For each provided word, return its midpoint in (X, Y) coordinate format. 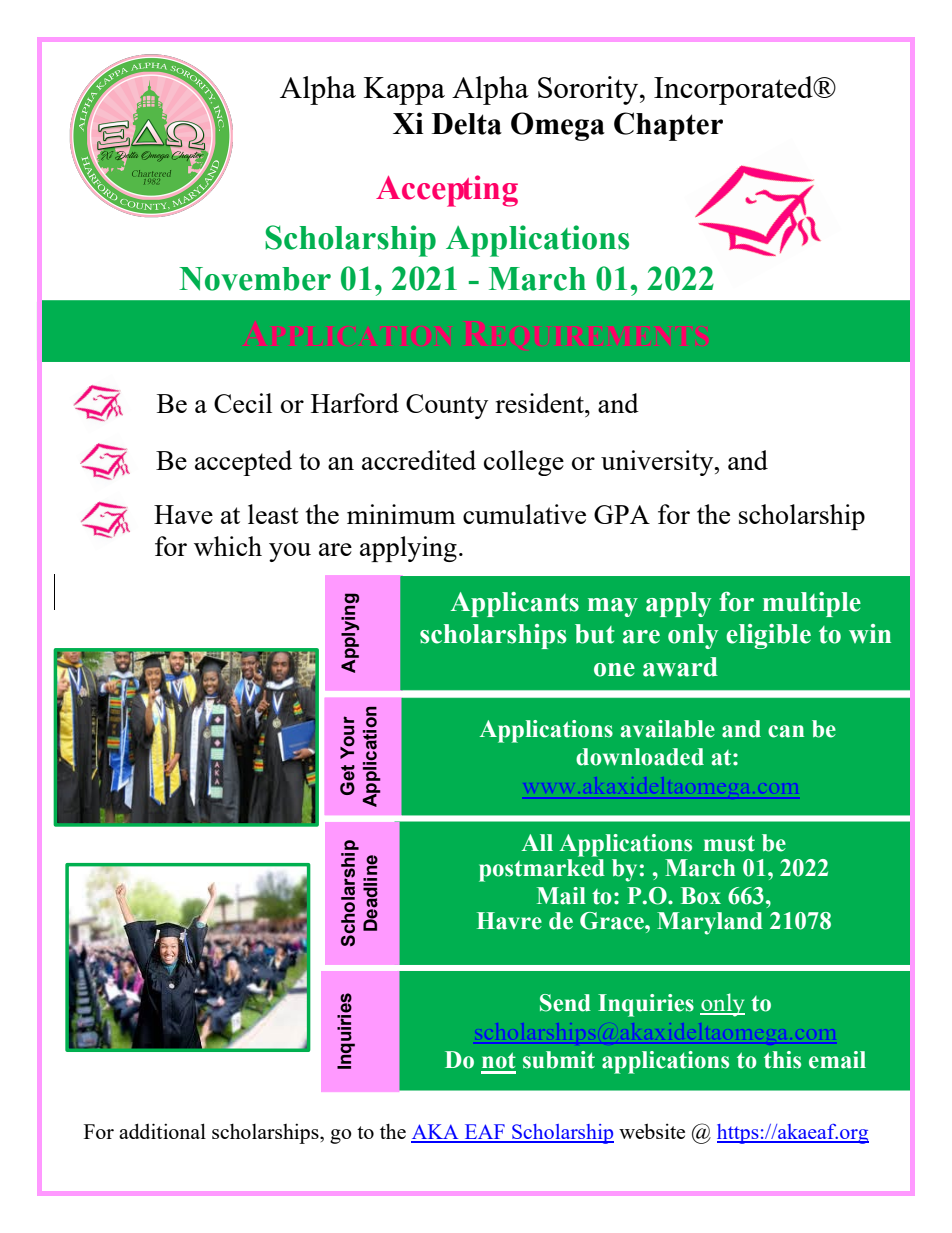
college (524, 463)
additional (162, 1131)
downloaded (640, 757)
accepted (243, 463)
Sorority (589, 90)
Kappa (404, 91)
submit (559, 1060)
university (658, 463)
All (537, 842)
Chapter (668, 126)
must (729, 843)
